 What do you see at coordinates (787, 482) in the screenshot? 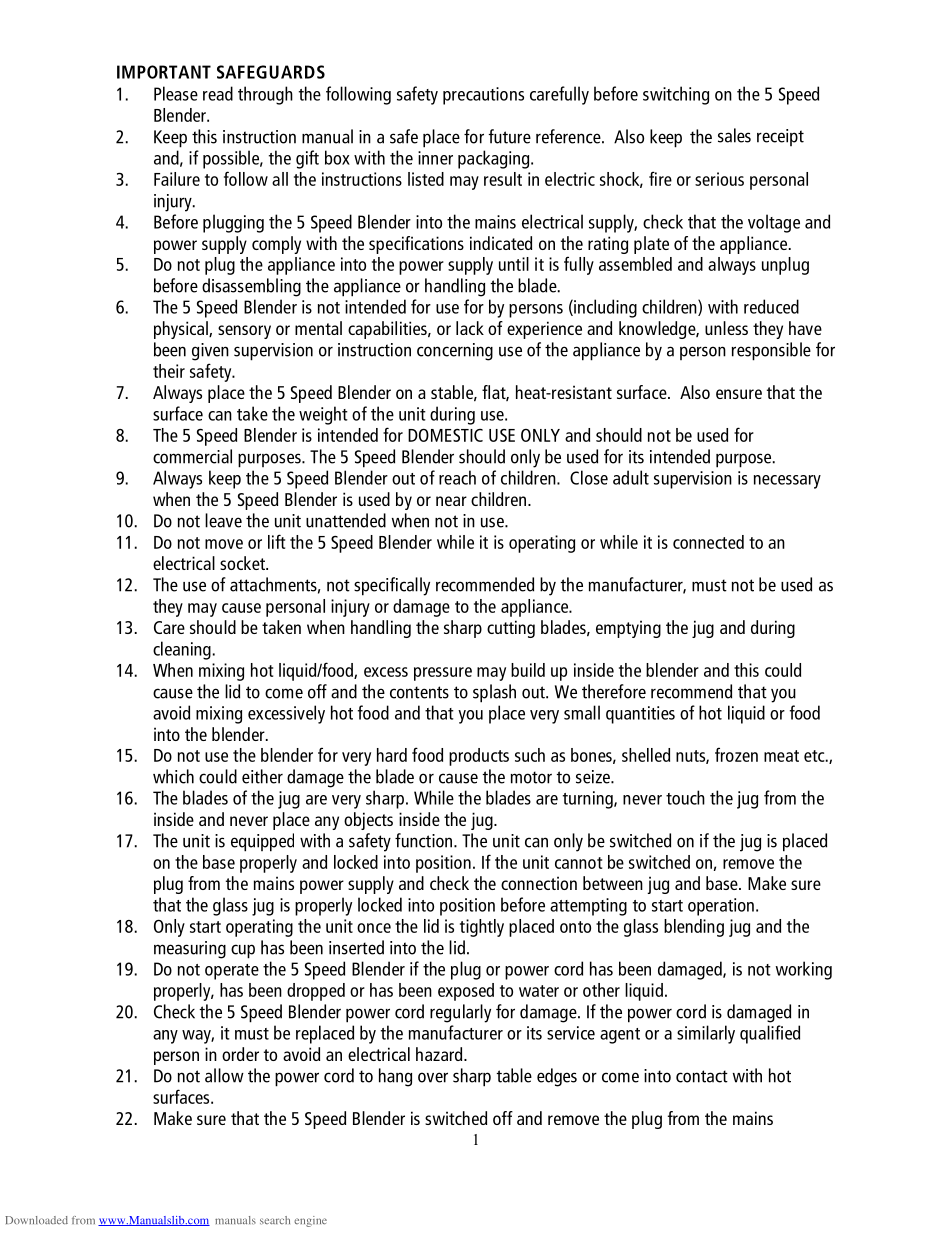
I see `necessary` at bounding box center [787, 482].
